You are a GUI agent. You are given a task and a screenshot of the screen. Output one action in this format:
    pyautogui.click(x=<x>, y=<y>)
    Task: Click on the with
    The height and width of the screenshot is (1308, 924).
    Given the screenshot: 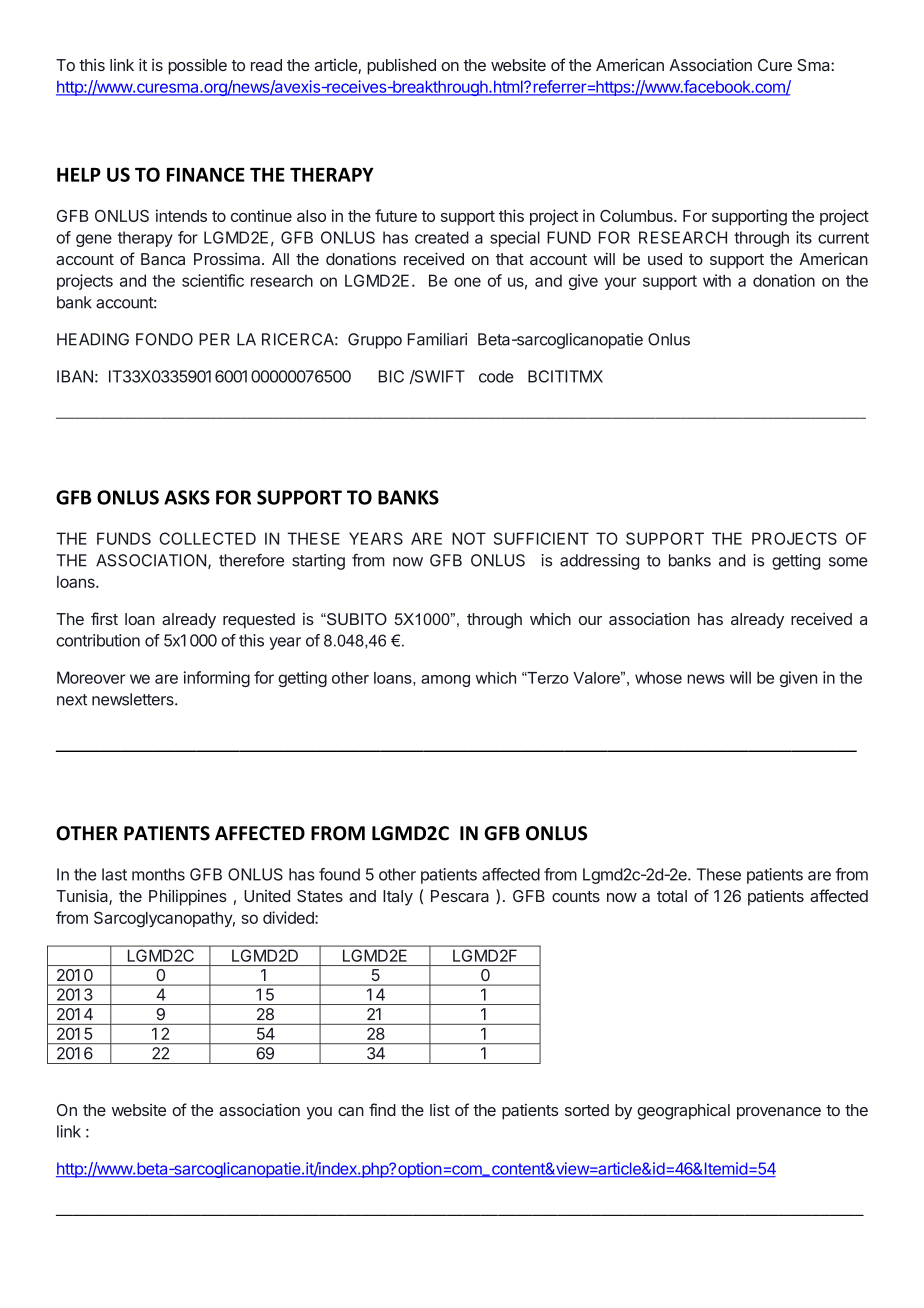 What is the action you would take?
    pyautogui.click(x=717, y=280)
